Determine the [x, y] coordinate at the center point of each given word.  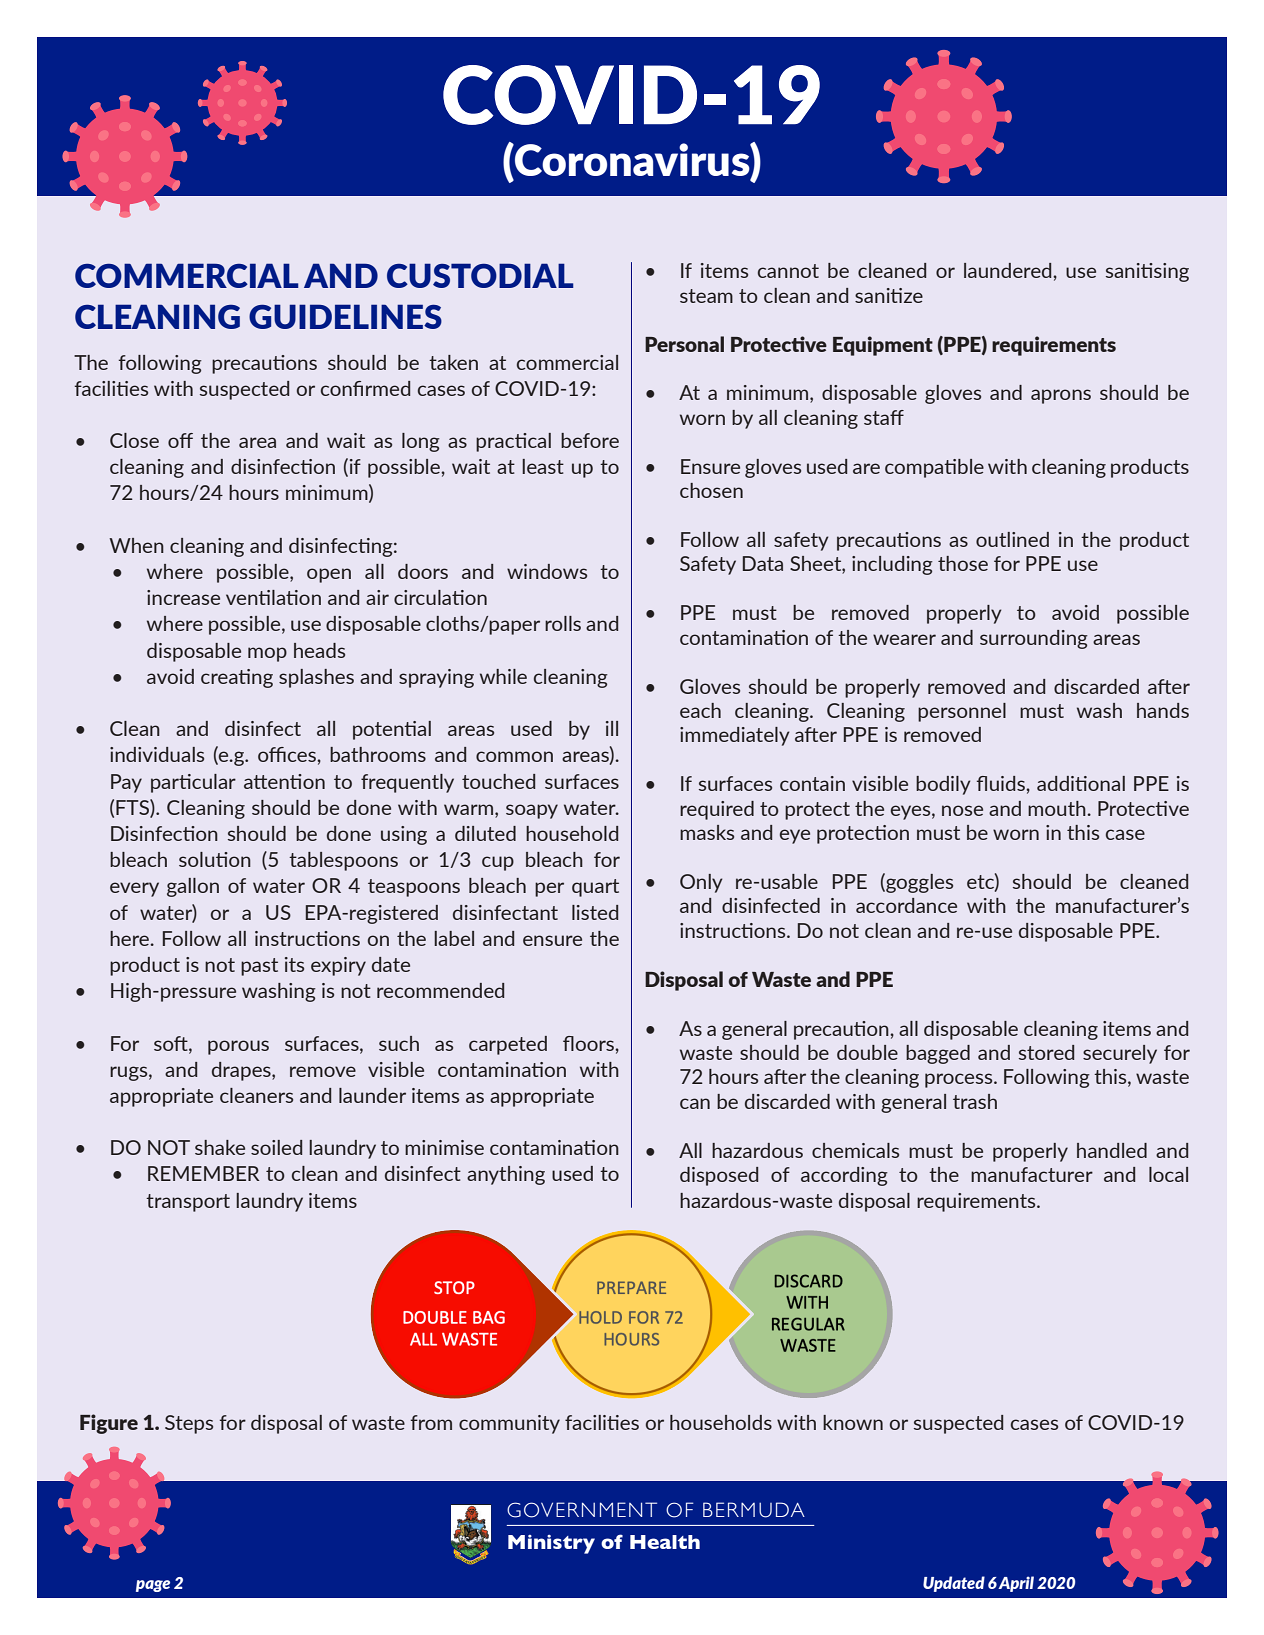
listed [595, 912]
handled [1112, 1150]
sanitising [1147, 272]
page [153, 1586]
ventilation [273, 597]
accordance [906, 905]
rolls [563, 623]
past [259, 967]
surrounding [1034, 639]
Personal [684, 344]
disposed [719, 1176]
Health [665, 1542]
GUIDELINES [345, 316]
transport [188, 1203]
